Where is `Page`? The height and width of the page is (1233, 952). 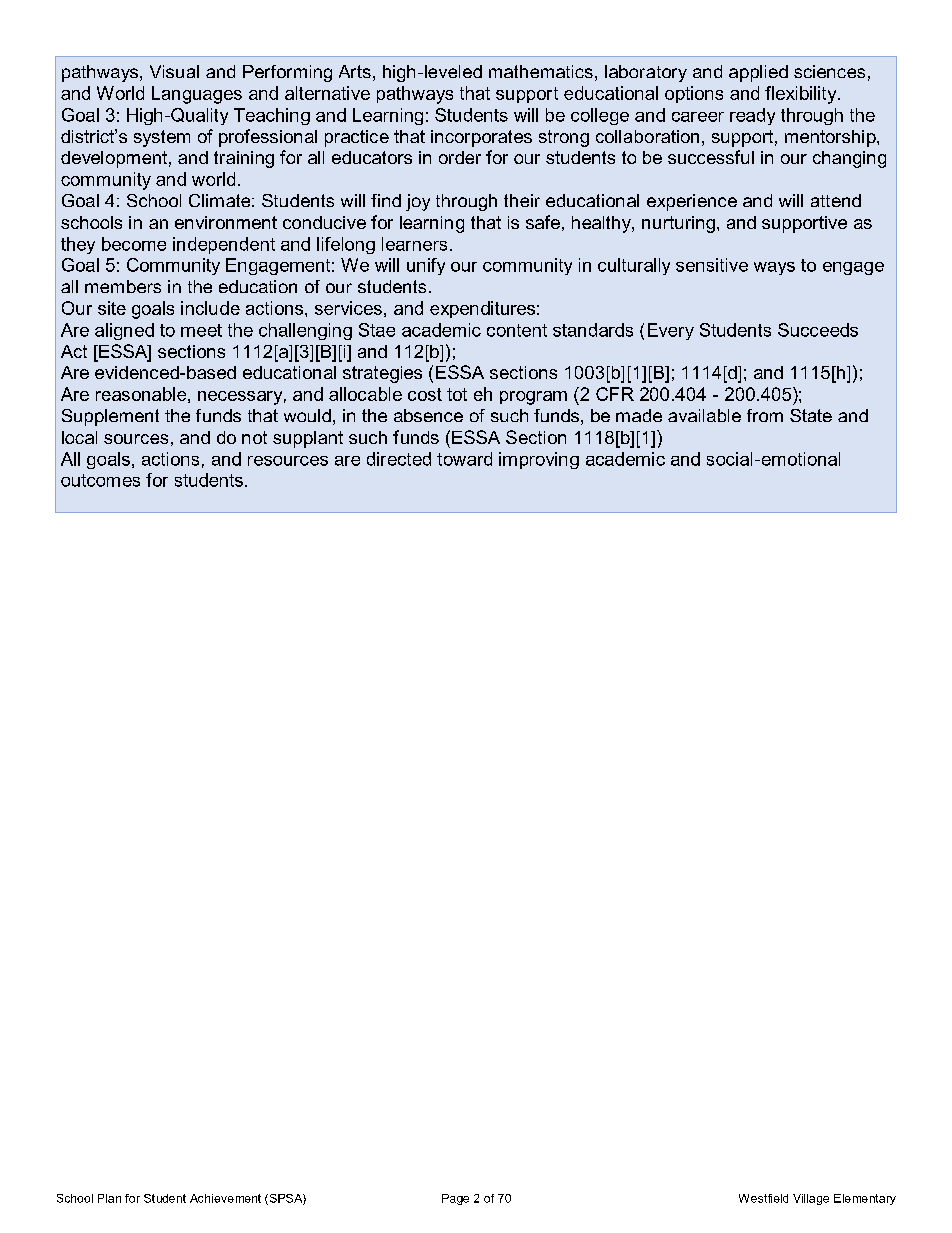 Page is located at coordinates (455, 1199).
